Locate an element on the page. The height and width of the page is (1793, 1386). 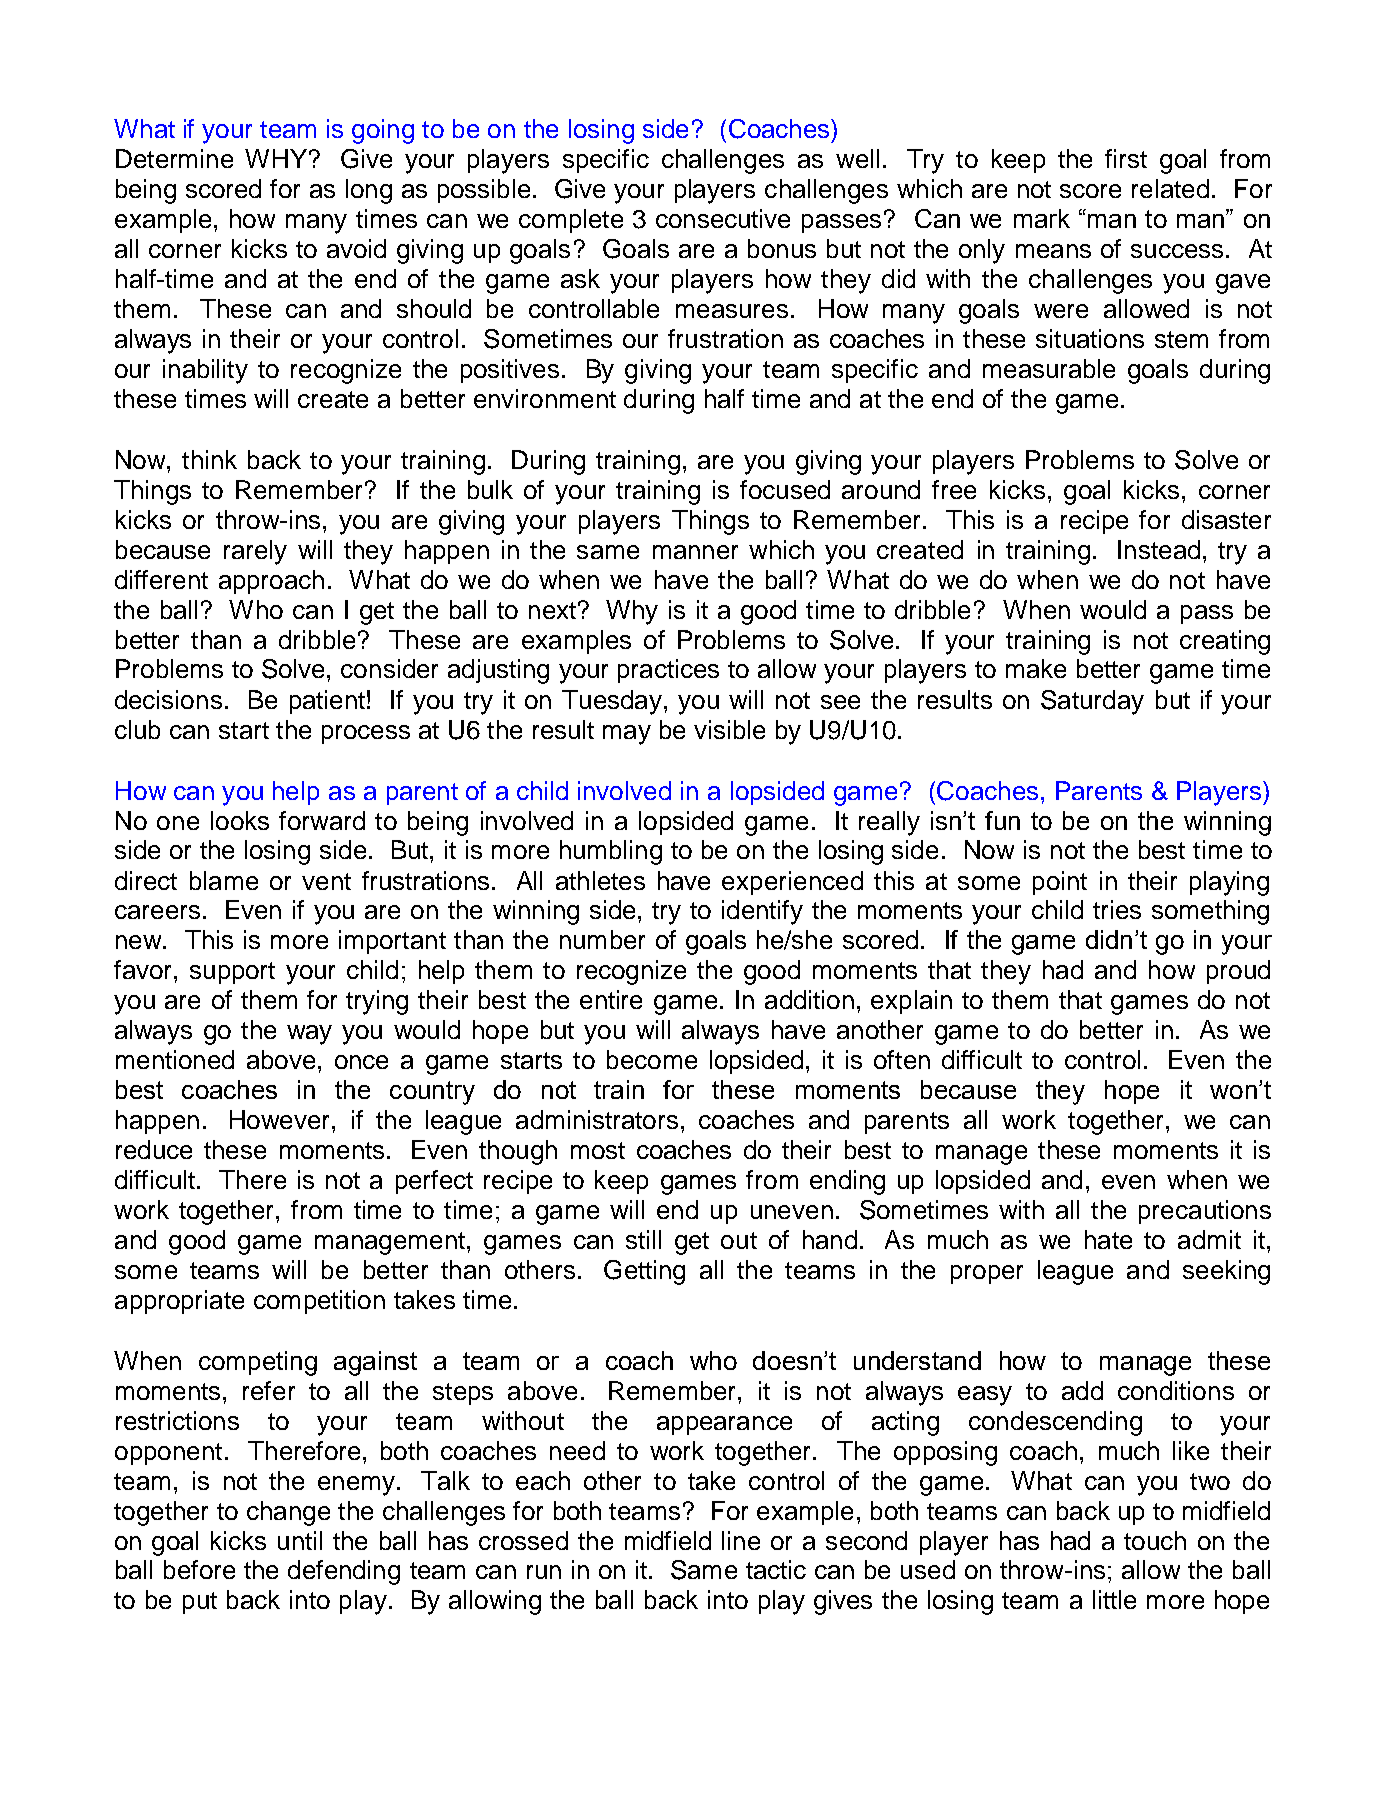
until is located at coordinates (300, 1540).
